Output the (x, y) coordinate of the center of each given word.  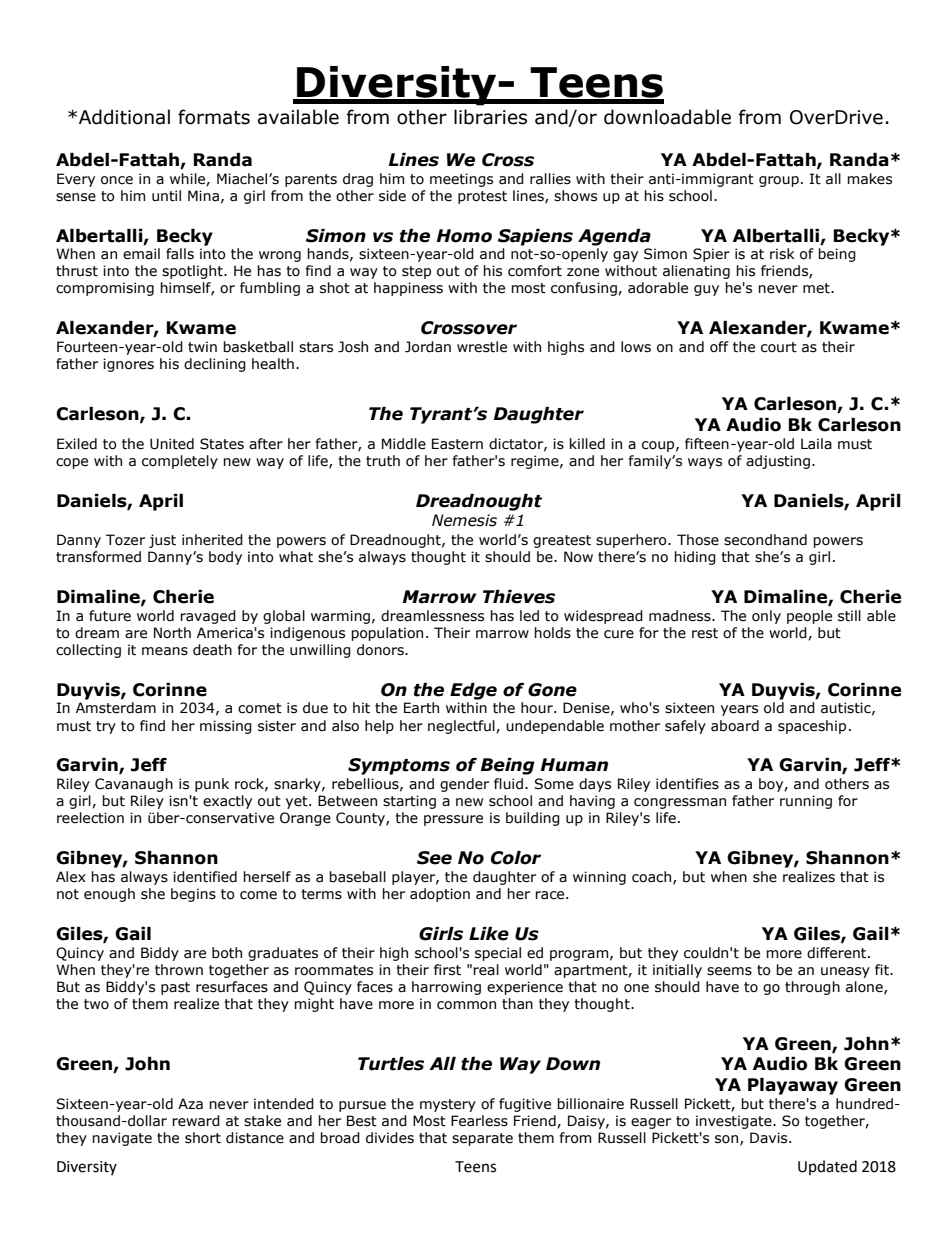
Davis (770, 1138)
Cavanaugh (134, 785)
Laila (816, 444)
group (779, 181)
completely (180, 462)
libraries (490, 117)
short (203, 1138)
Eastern (457, 444)
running (806, 802)
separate (482, 1139)
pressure (453, 820)
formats (214, 117)
